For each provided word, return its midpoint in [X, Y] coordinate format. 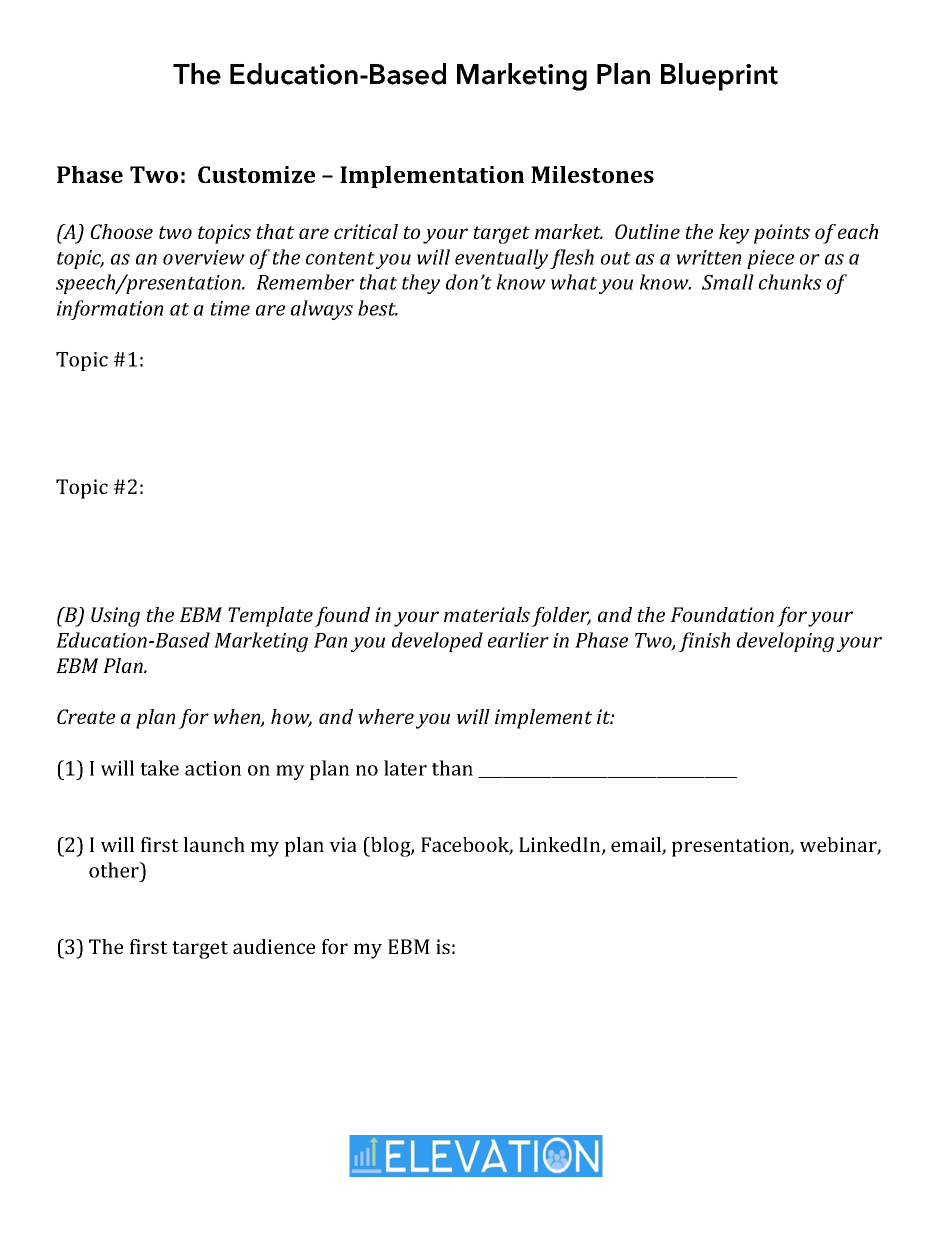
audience [274, 946]
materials [487, 614]
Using [115, 617]
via [343, 844]
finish [704, 642]
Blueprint [719, 77]
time [230, 308]
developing [785, 642]
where [386, 716]
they [421, 284]
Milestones [592, 174]
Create [86, 716]
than [452, 768]
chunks [790, 282]
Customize [256, 174]
